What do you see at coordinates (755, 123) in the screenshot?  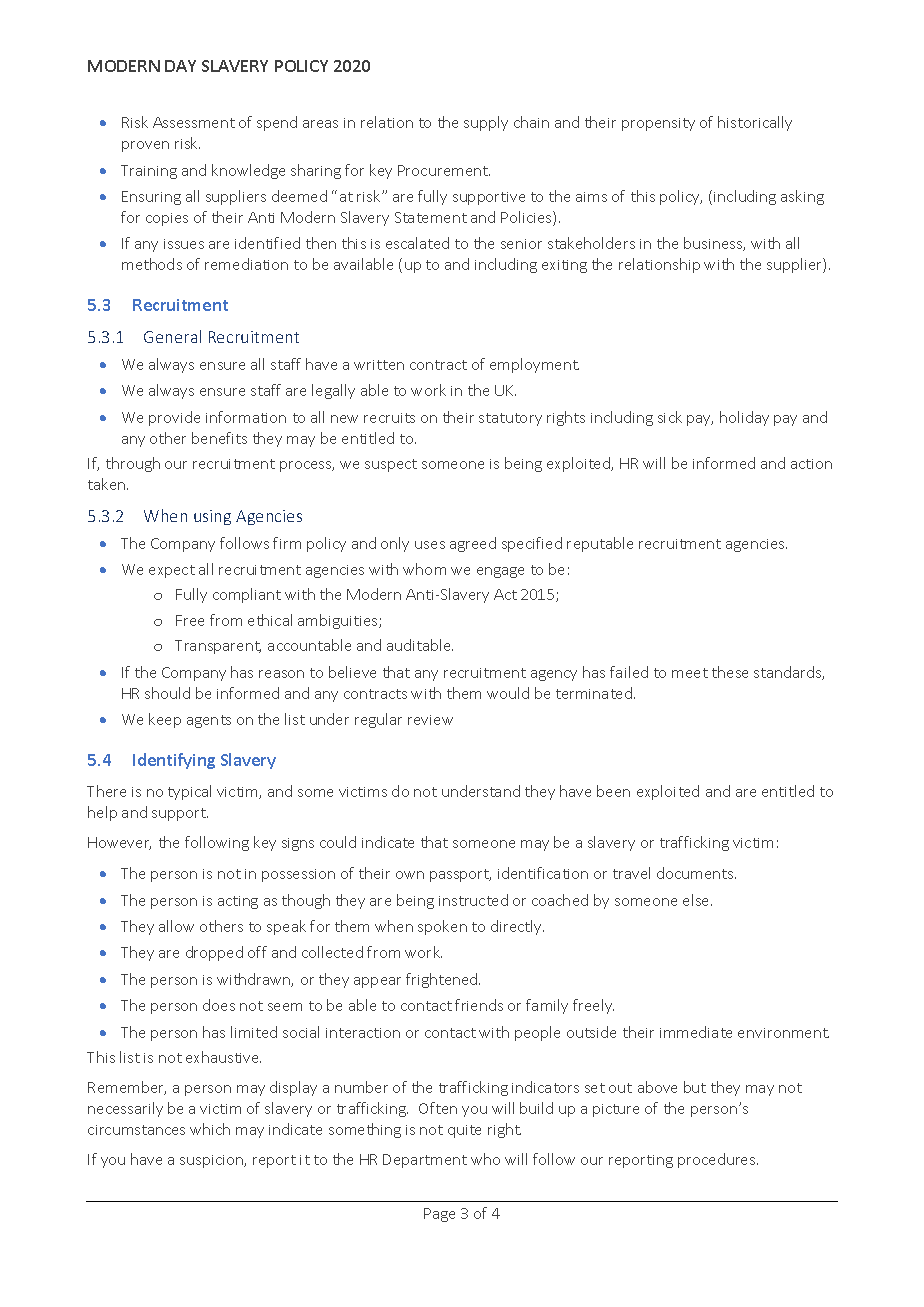 I see `historically` at bounding box center [755, 123].
